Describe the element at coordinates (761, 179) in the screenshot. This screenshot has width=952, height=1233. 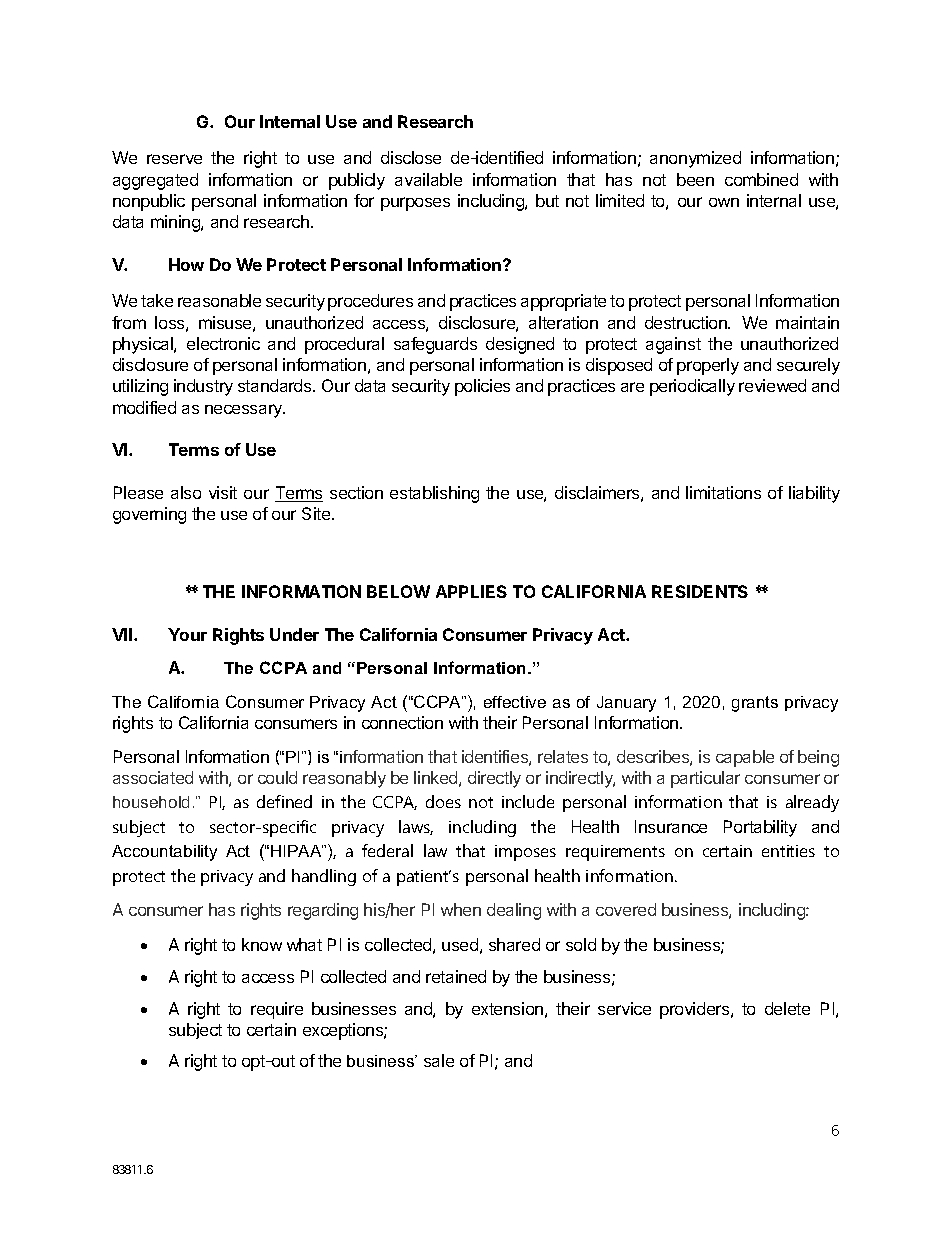
I see `combined` at that location.
